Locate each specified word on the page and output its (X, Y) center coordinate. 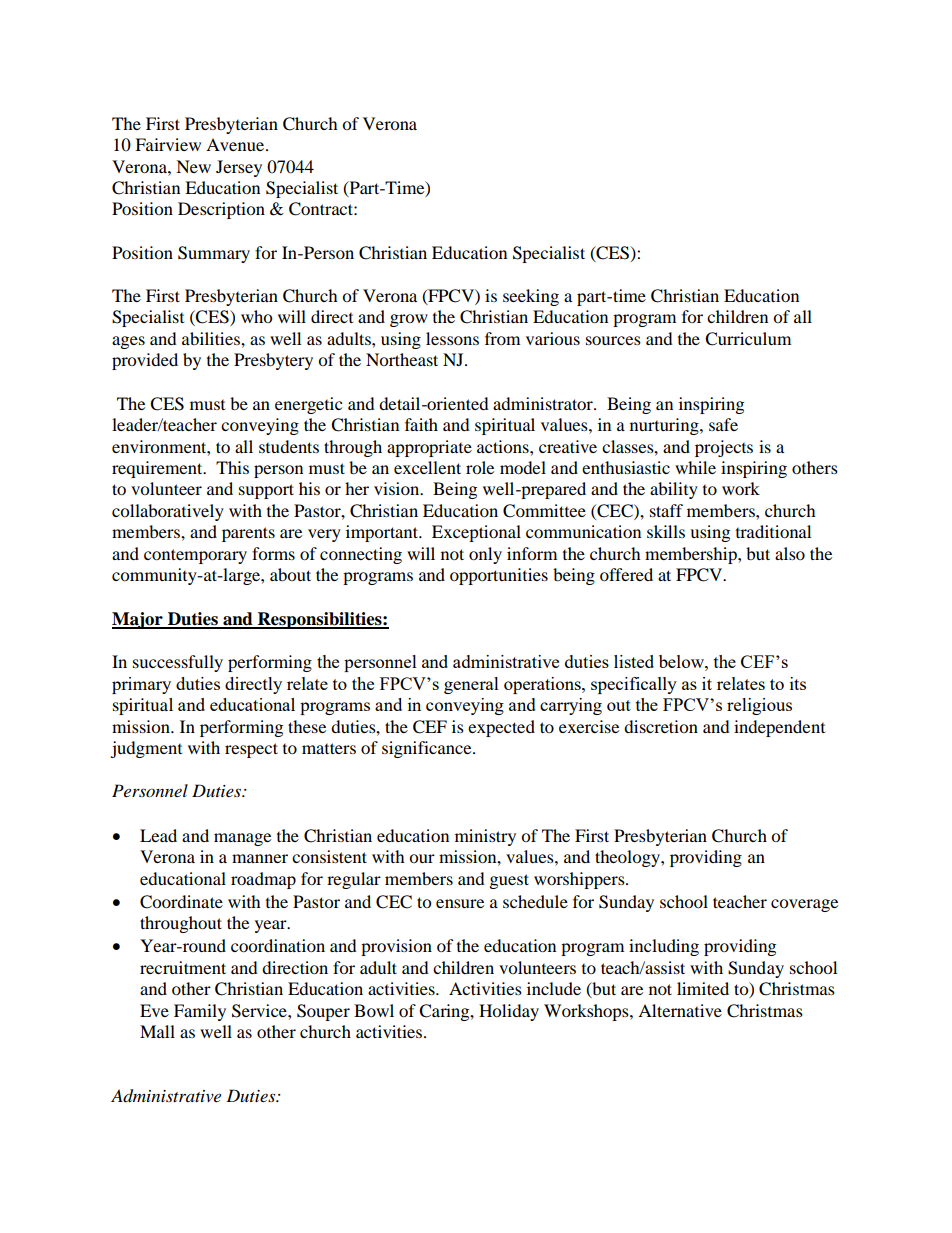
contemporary (195, 556)
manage (242, 839)
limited (703, 988)
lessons (452, 338)
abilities (212, 338)
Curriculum (748, 339)
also (790, 553)
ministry (485, 837)
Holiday (509, 1012)
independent (779, 728)
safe (723, 424)
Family (200, 1012)
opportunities (499, 576)
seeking (531, 297)
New (193, 166)
